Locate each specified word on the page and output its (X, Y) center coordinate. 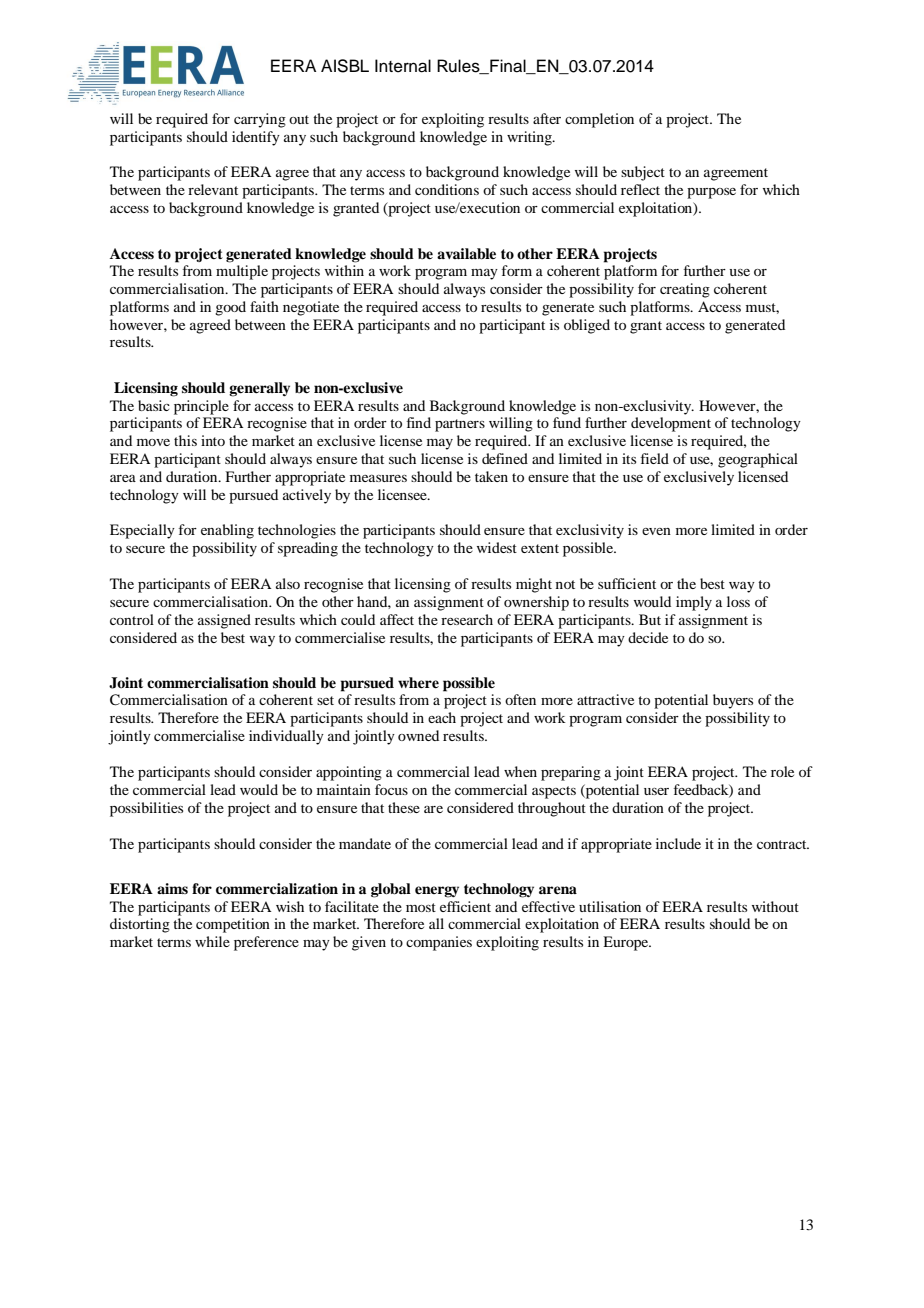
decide (648, 637)
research (467, 619)
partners (460, 425)
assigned (224, 621)
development (671, 424)
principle (201, 407)
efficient (465, 906)
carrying (260, 120)
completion (599, 120)
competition (233, 925)
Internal (403, 66)
